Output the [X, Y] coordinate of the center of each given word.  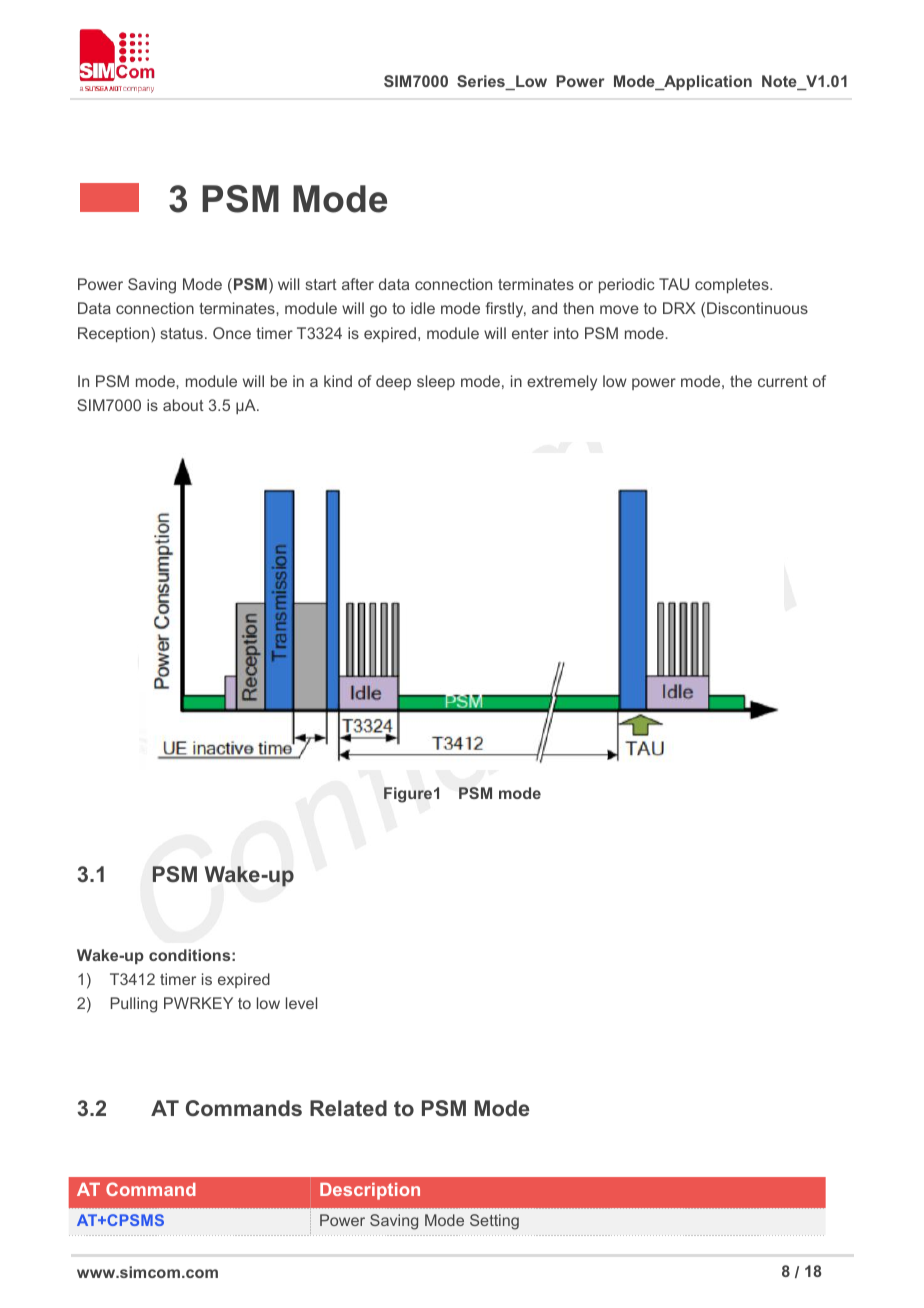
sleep [436, 382]
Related [348, 1108]
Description [370, 1191]
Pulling [134, 1005]
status [182, 333]
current [783, 381]
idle [423, 308]
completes [733, 285]
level [301, 1003]
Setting [494, 1222]
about [183, 405]
